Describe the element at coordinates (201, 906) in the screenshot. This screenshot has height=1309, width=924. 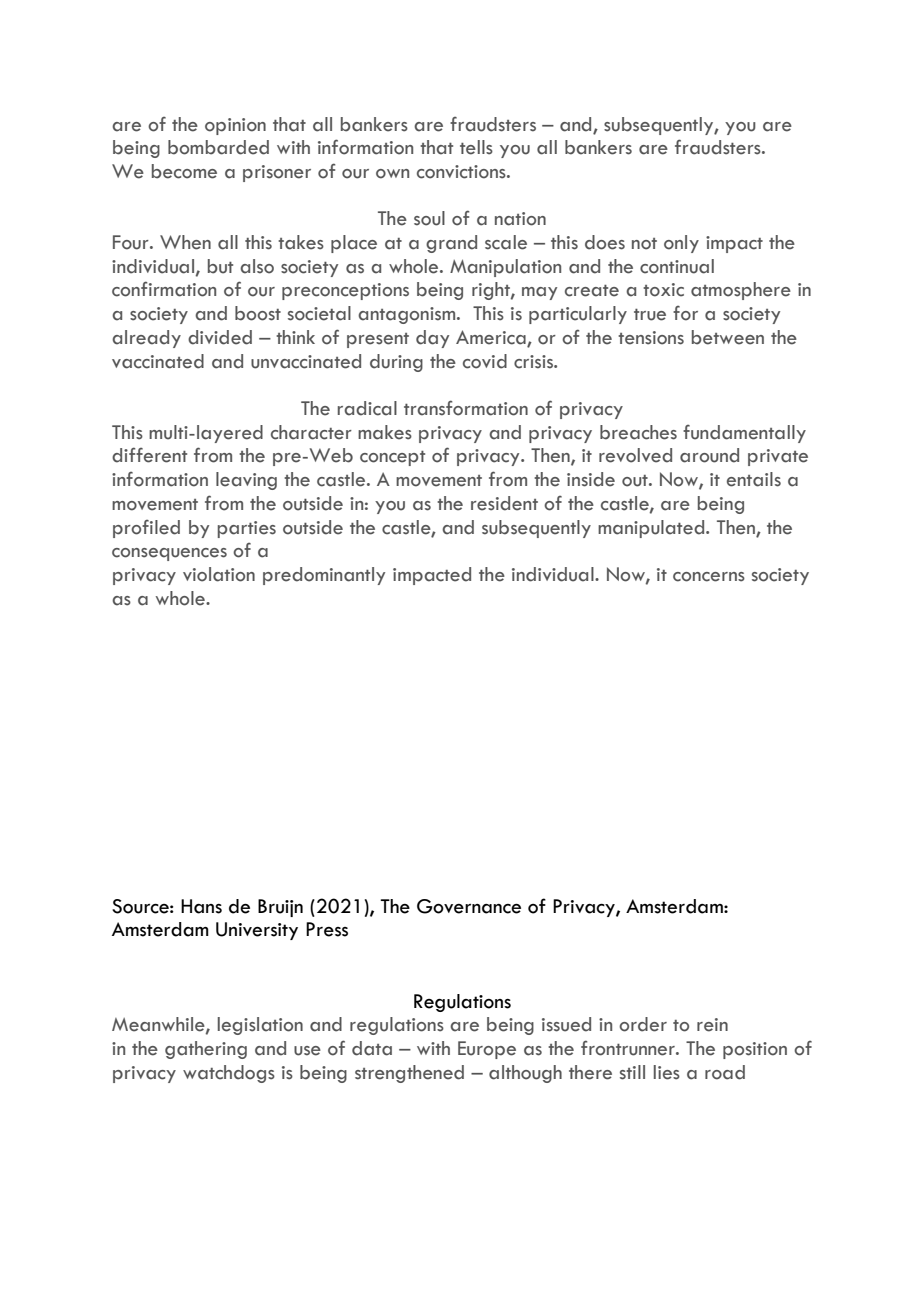
I see `Hans` at that location.
